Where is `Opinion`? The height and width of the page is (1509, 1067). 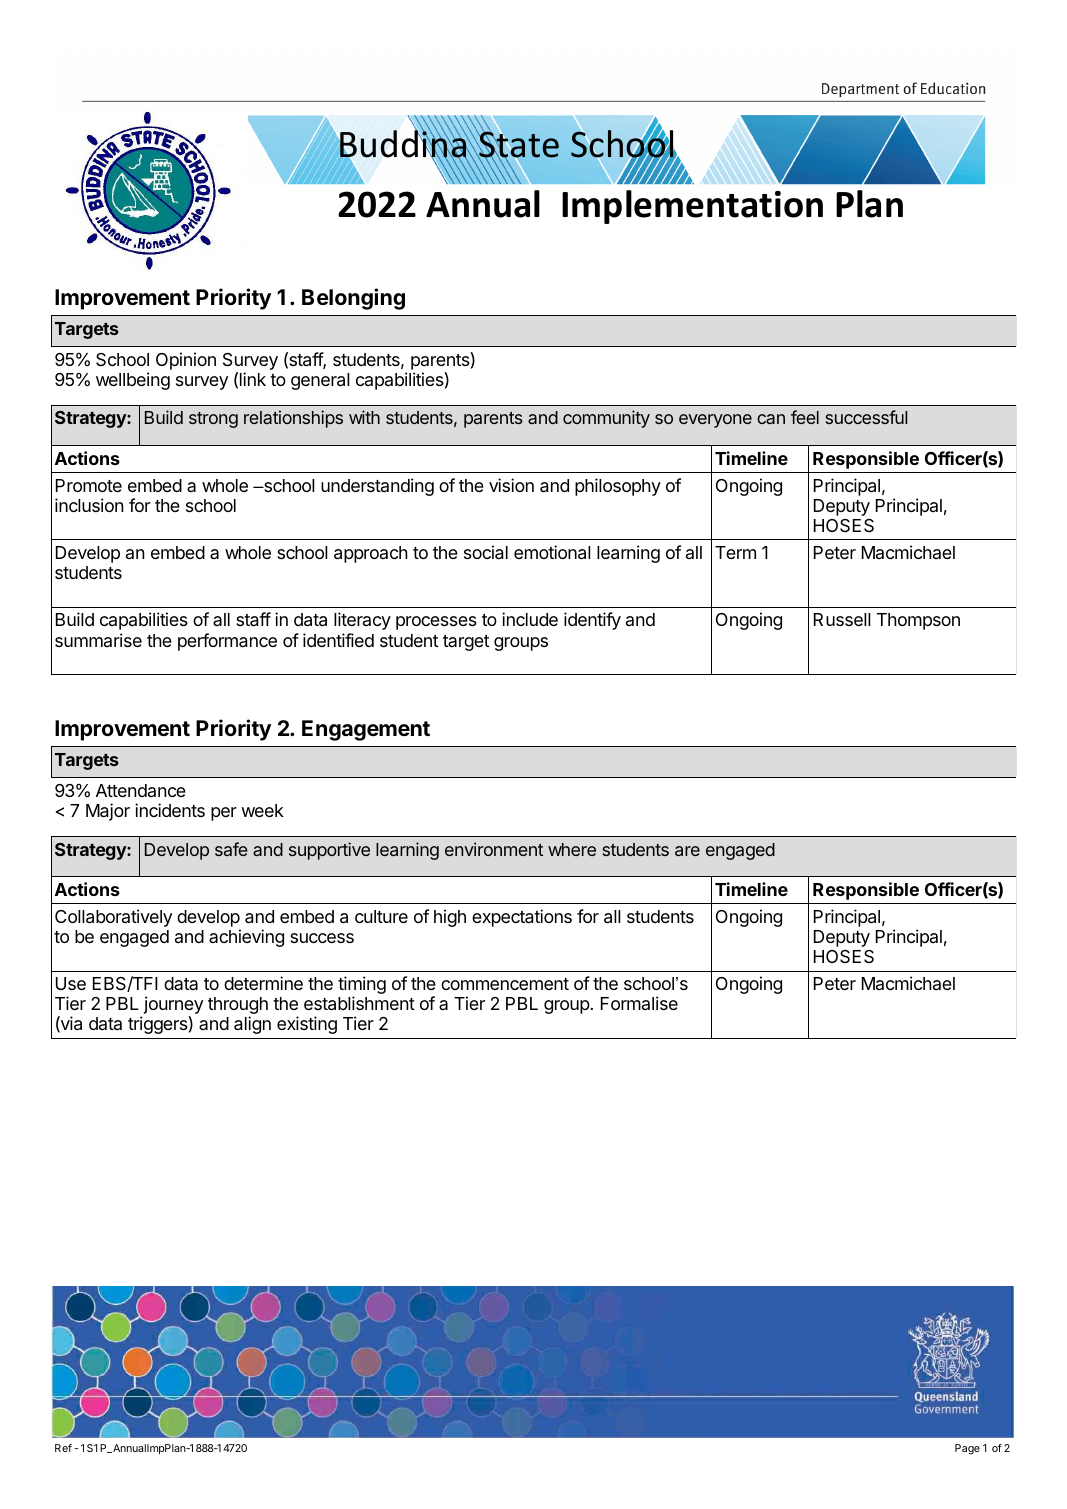 Opinion is located at coordinates (186, 361).
